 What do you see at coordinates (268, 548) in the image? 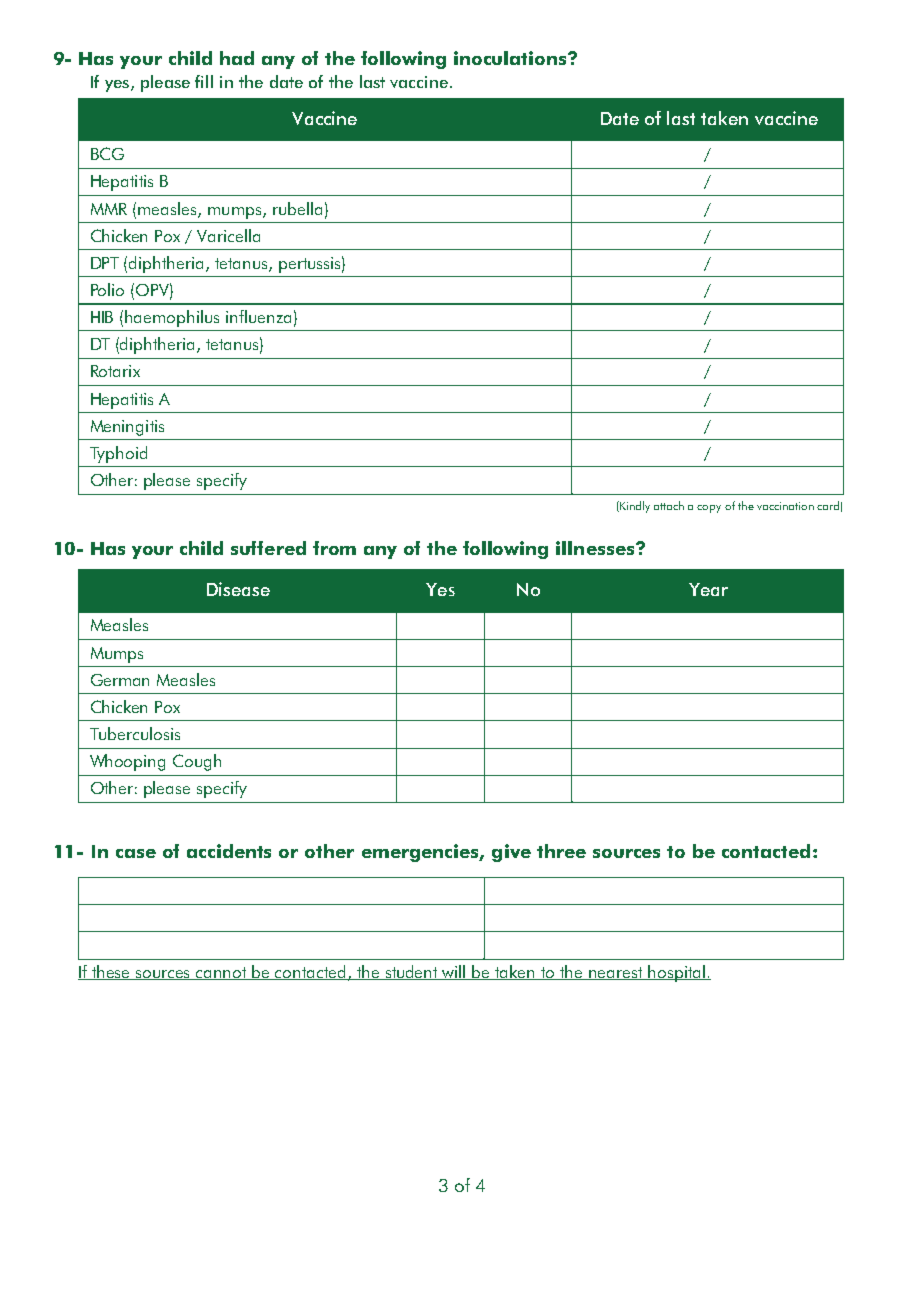
I see `suffered` at bounding box center [268, 548].
